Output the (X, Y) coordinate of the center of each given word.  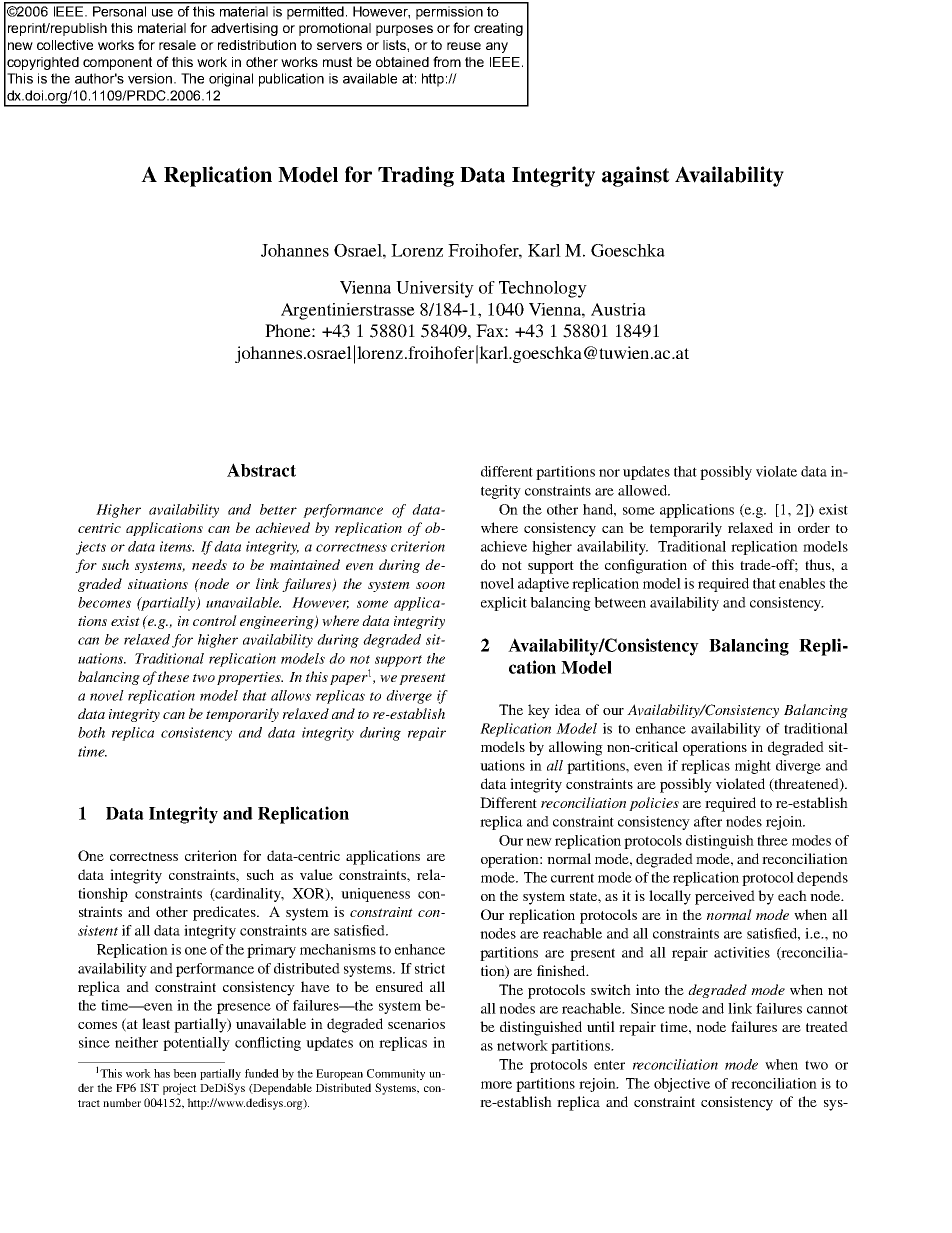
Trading (416, 176)
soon (430, 585)
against (636, 176)
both (91, 732)
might (753, 767)
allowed (643, 490)
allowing (576, 748)
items (177, 546)
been (184, 1073)
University (435, 289)
